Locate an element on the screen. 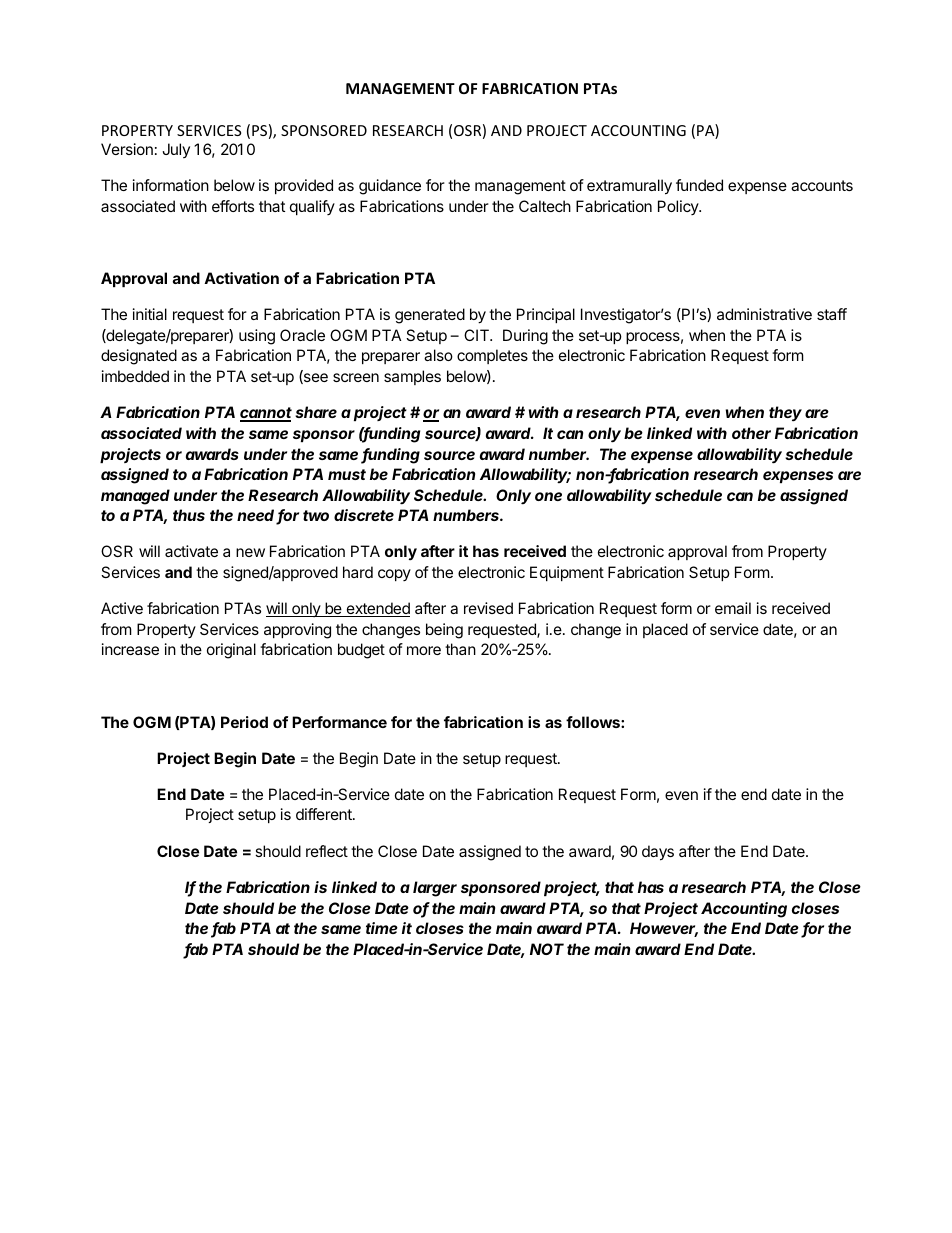 This screenshot has width=952, height=1233. original is located at coordinates (231, 651).
